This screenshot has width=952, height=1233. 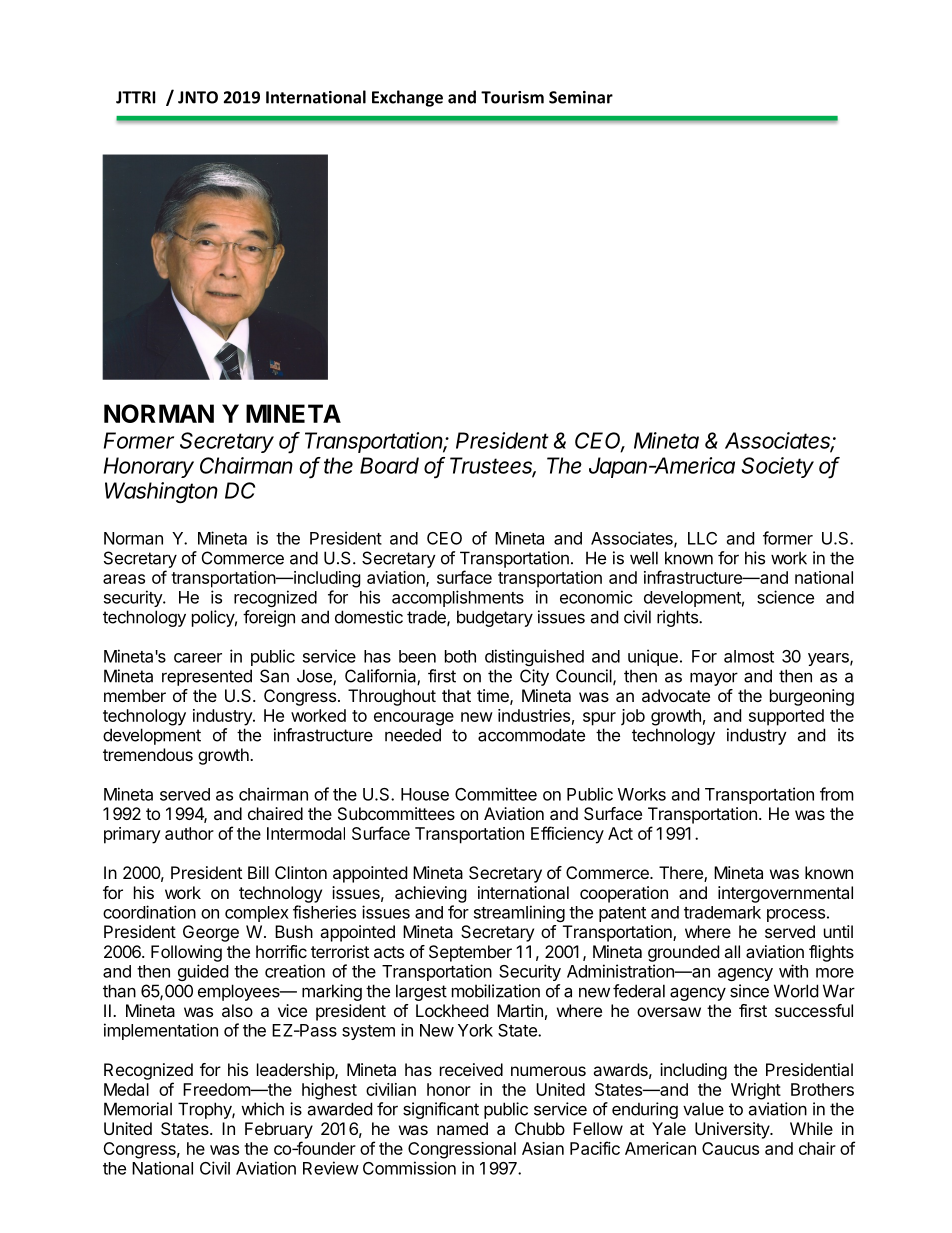 What do you see at coordinates (581, 97) in the screenshot?
I see `Seminar` at bounding box center [581, 97].
